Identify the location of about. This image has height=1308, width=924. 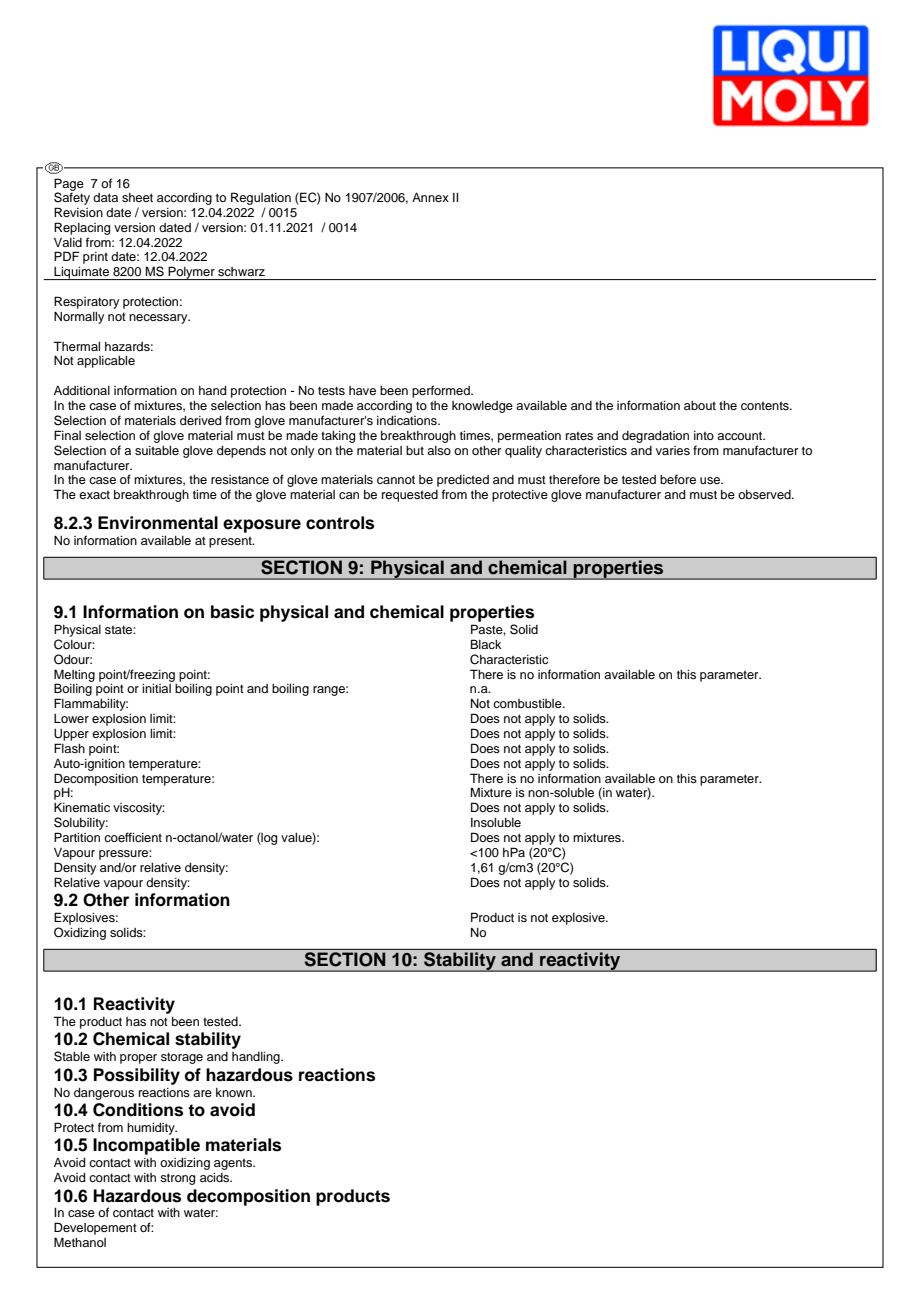
(700, 405).
